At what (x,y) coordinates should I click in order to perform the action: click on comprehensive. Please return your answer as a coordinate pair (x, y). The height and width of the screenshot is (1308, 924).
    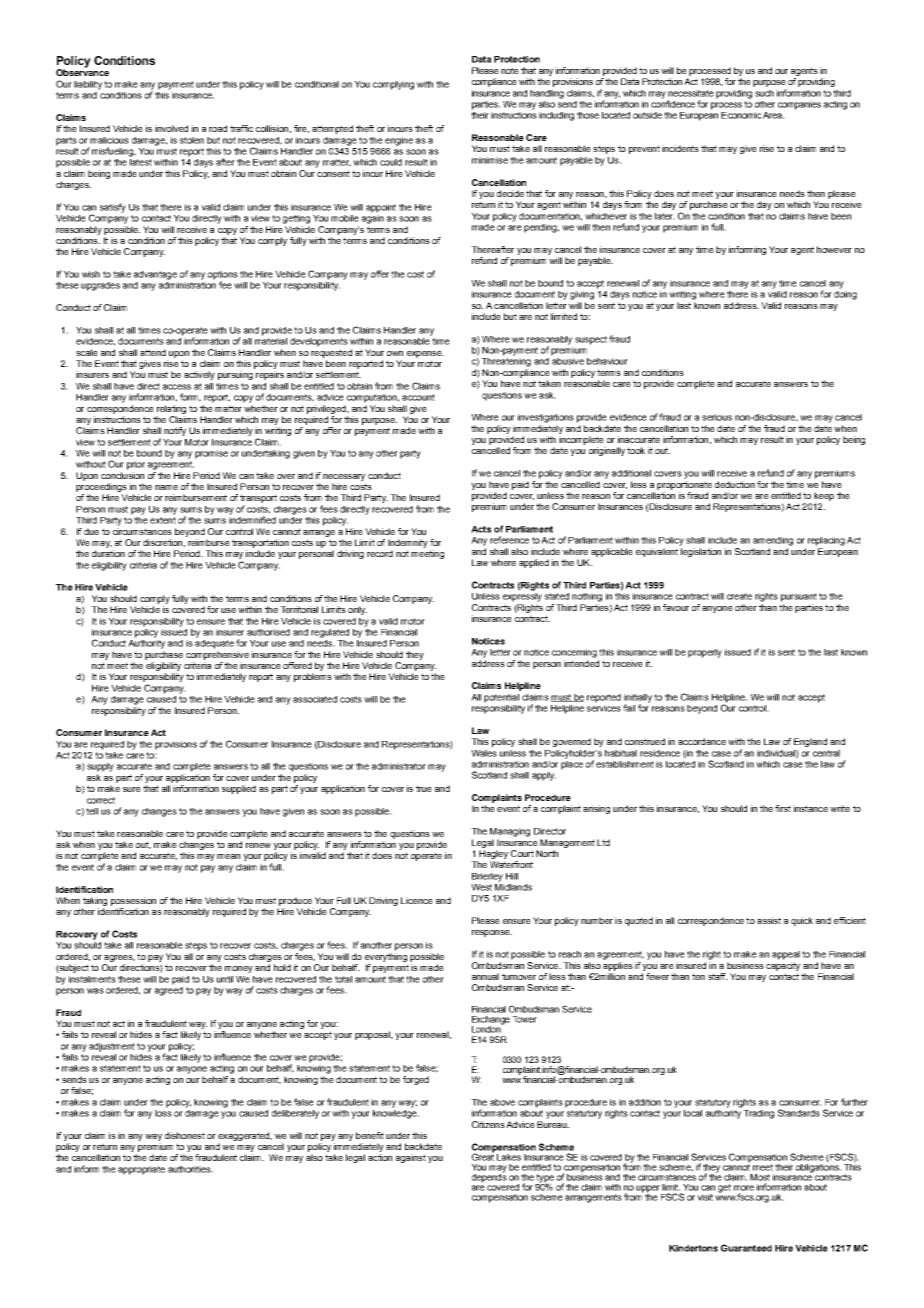
    Looking at the image, I should click on (217, 655).
